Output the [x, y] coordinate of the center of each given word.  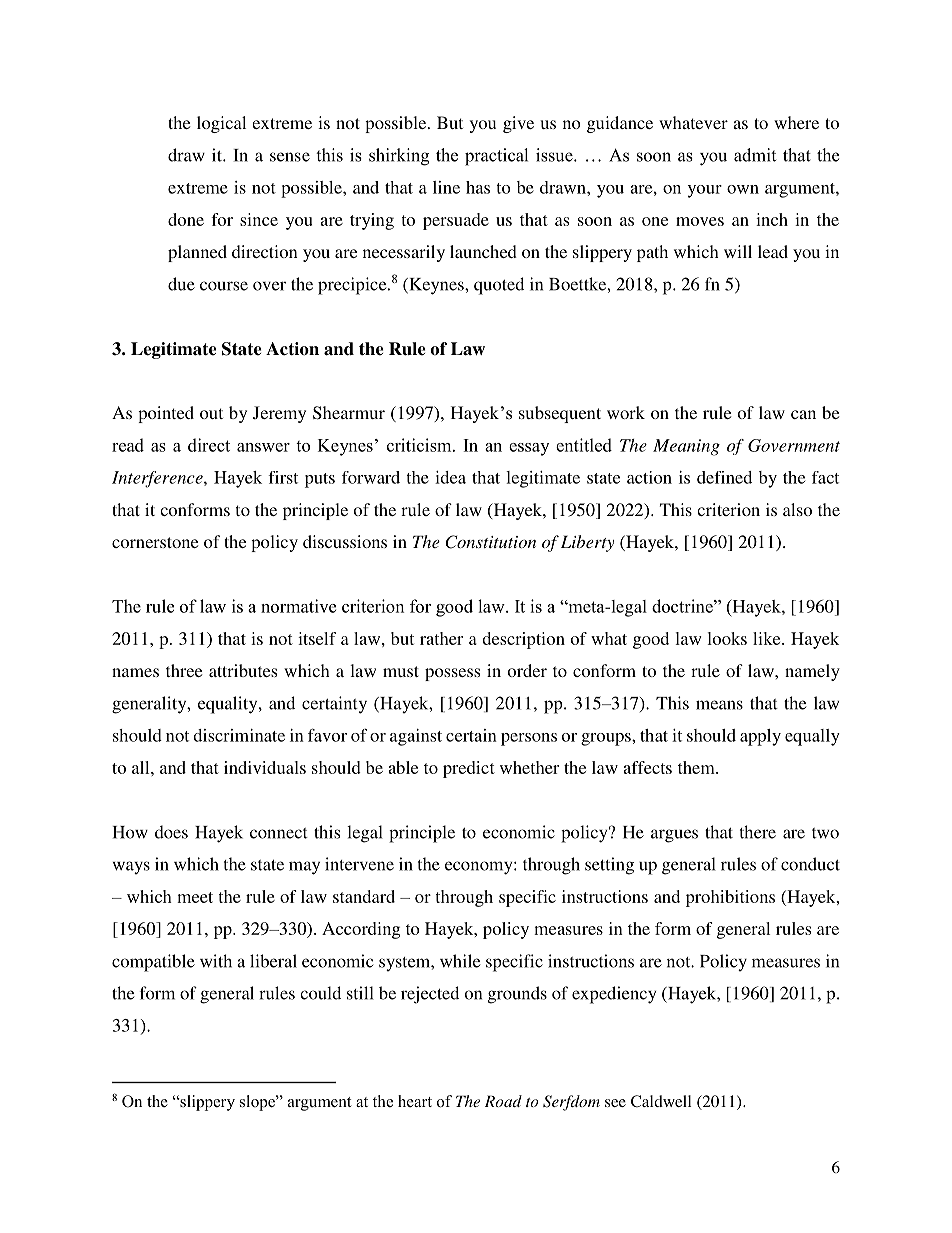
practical [496, 157]
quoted [499, 286]
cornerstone [155, 542]
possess [452, 674]
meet [195, 897]
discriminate [239, 735]
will [738, 251]
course [224, 286]
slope [258, 1103]
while [460, 961]
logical [221, 124]
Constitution [490, 542]
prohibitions [730, 898]
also [797, 509]
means [719, 705]
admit [755, 155]
